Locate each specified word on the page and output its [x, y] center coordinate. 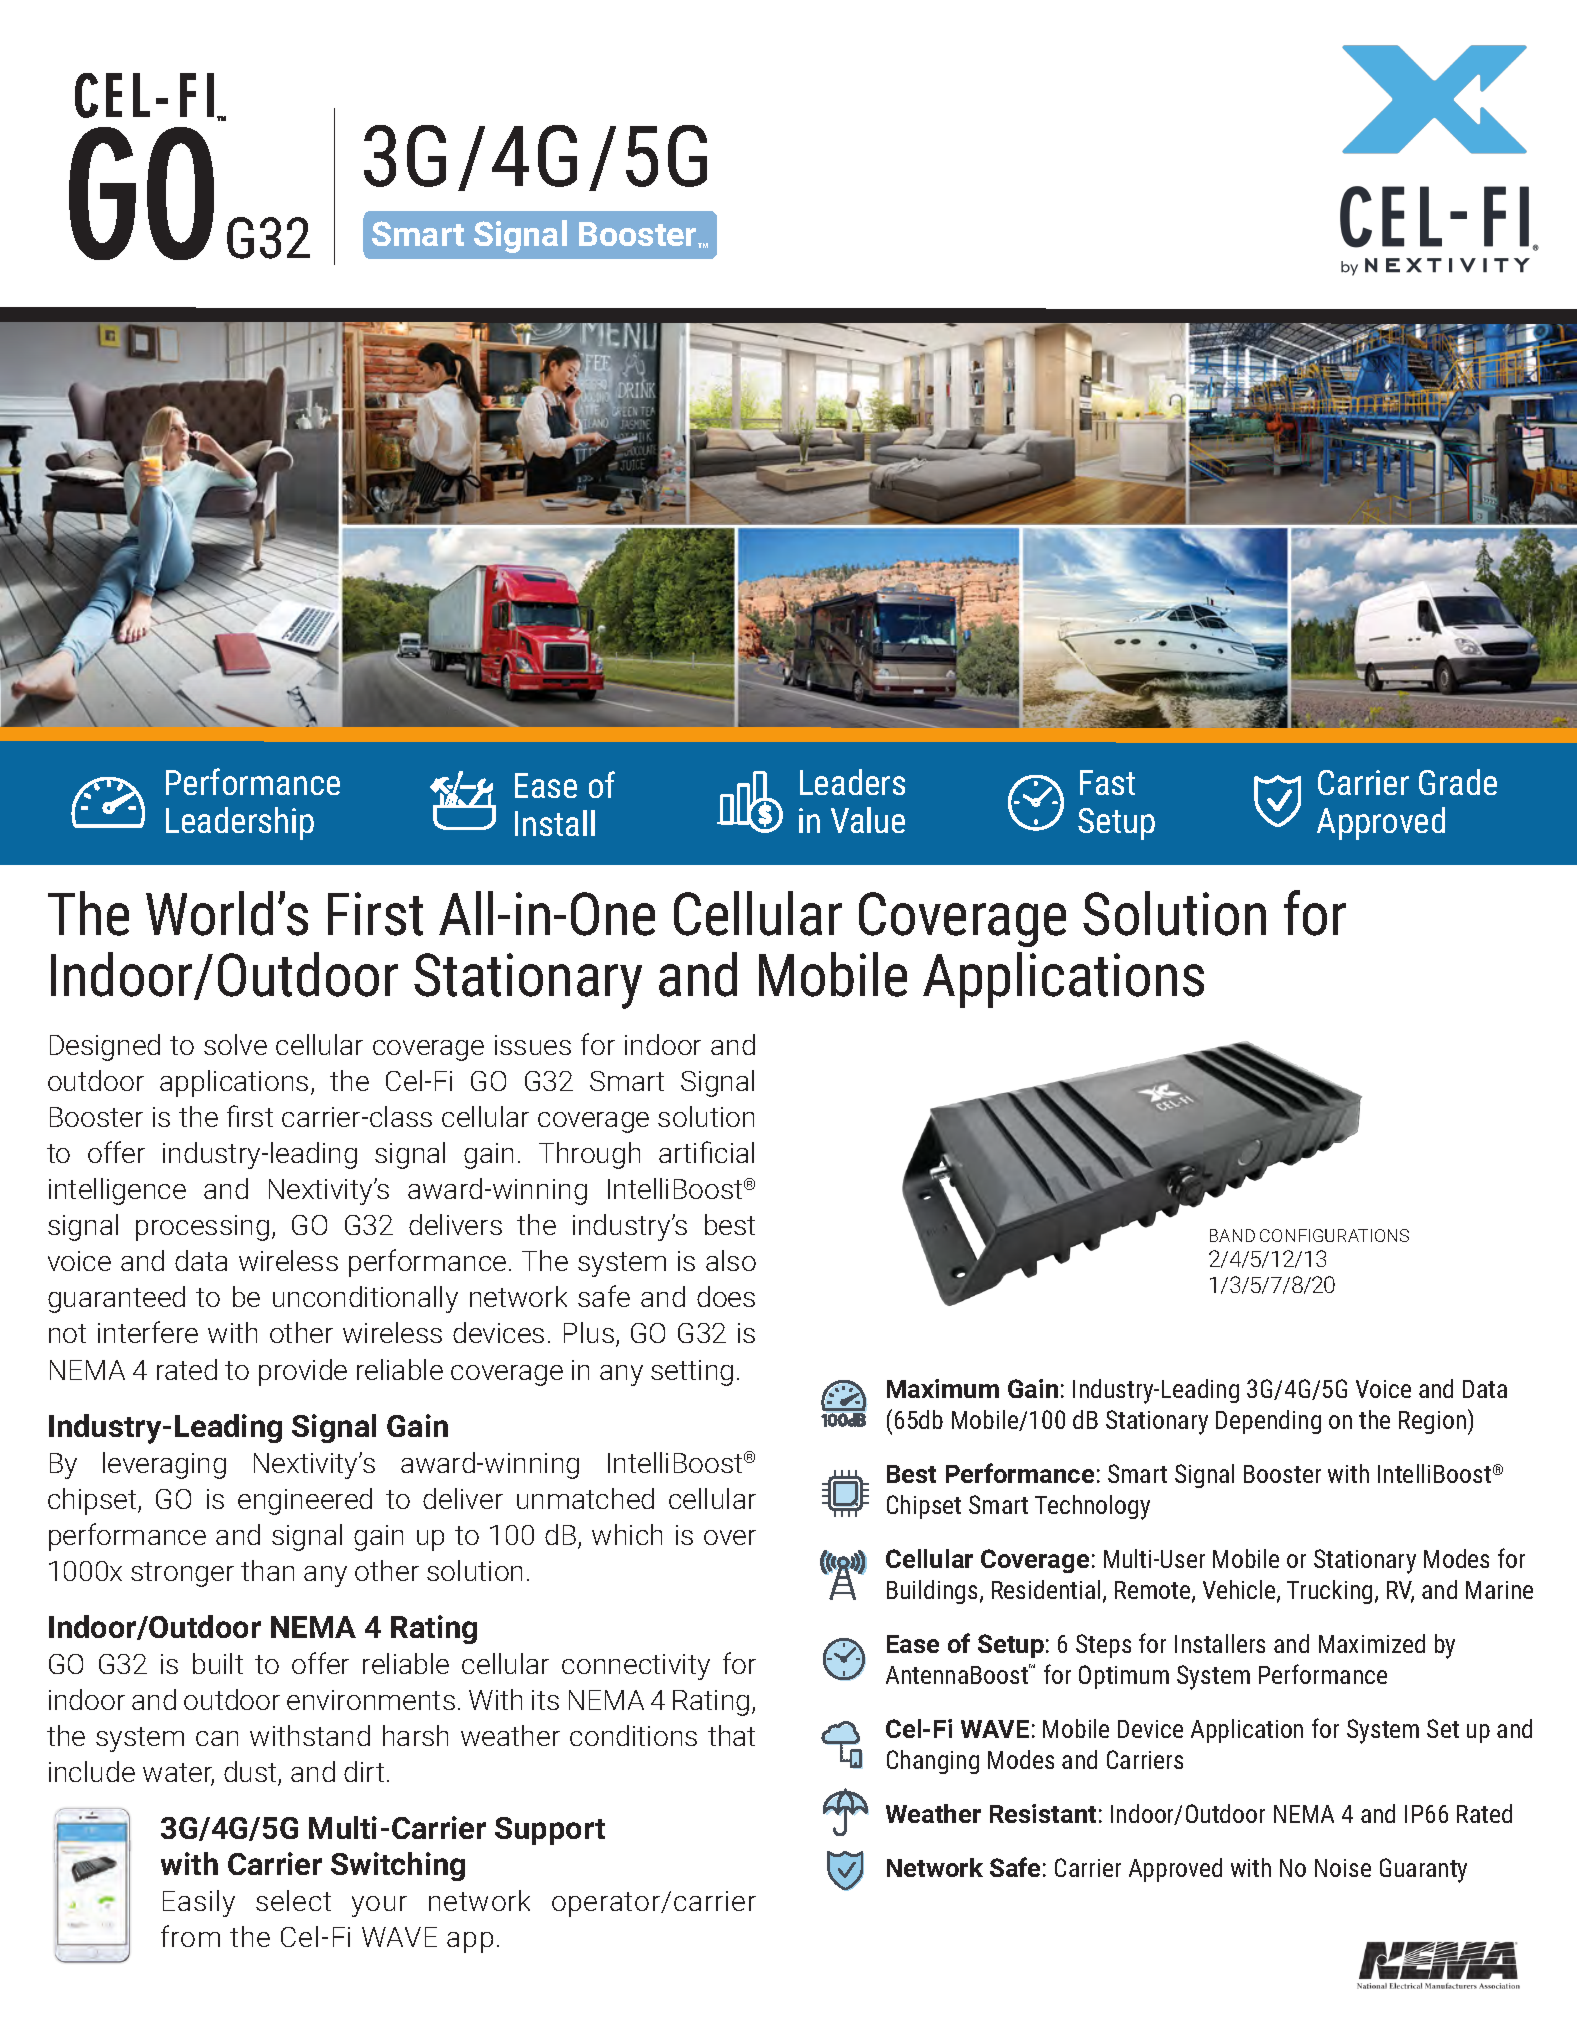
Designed [105, 1047]
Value [868, 820]
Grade [1458, 782]
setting [692, 1373]
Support [550, 1831]
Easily [199, 1903]
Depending [1268, 1422]
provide [303, 1372]
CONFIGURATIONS [1334, 1235]
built [218, 1663]
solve [235, 1044]
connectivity [636, 1667]
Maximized [1372, 1643]
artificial [706, 1152]
